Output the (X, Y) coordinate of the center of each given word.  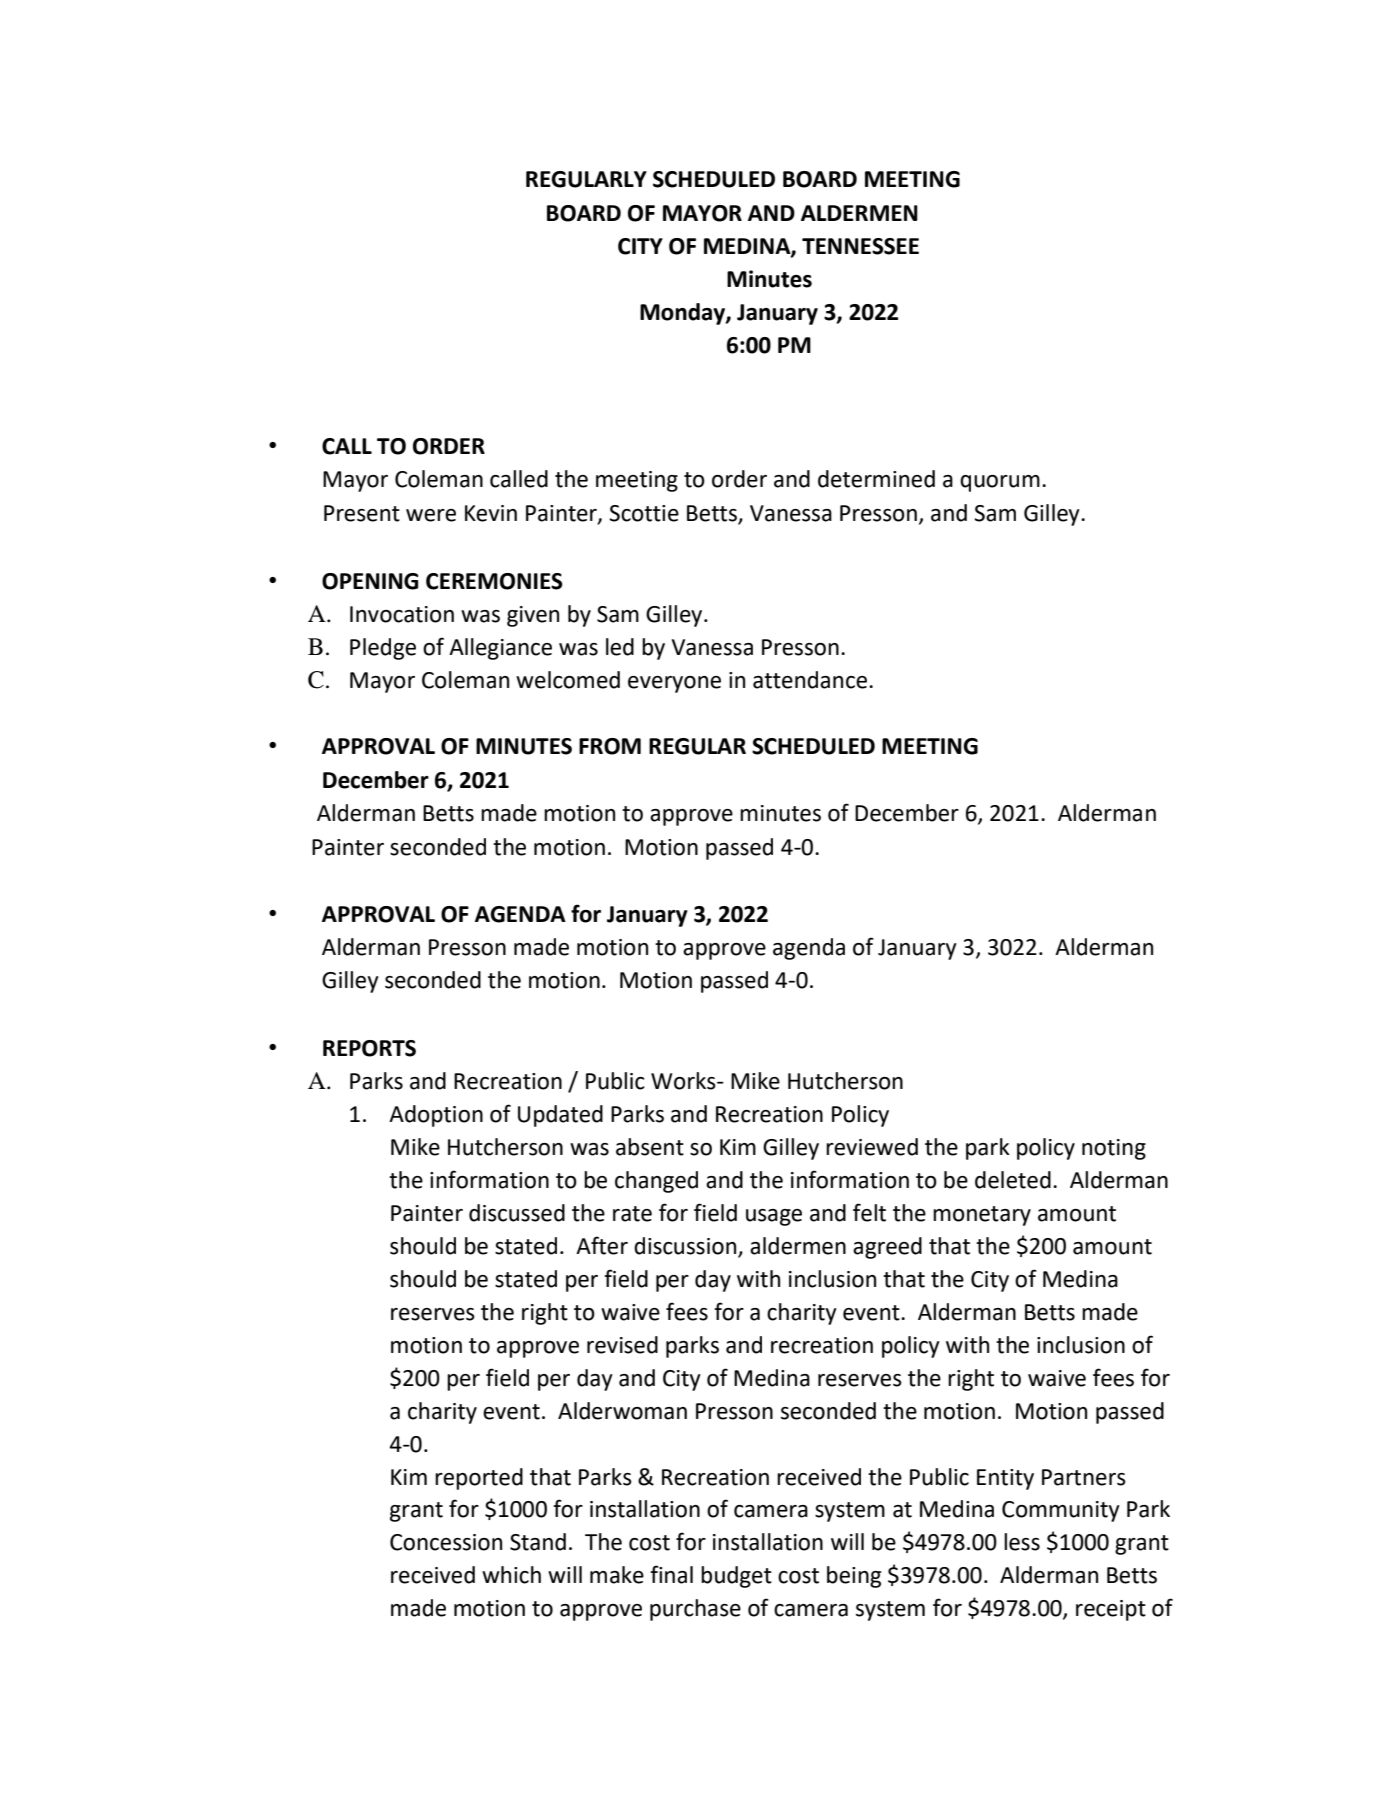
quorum (1000, 483)
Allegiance (500, 649)
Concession (446, 1542)
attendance (810, 680)
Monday (683, 314)
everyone (674, 684)
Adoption (436, 1116)
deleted (1013, 1180)
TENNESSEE (860, 246)
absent (650, 1147)
